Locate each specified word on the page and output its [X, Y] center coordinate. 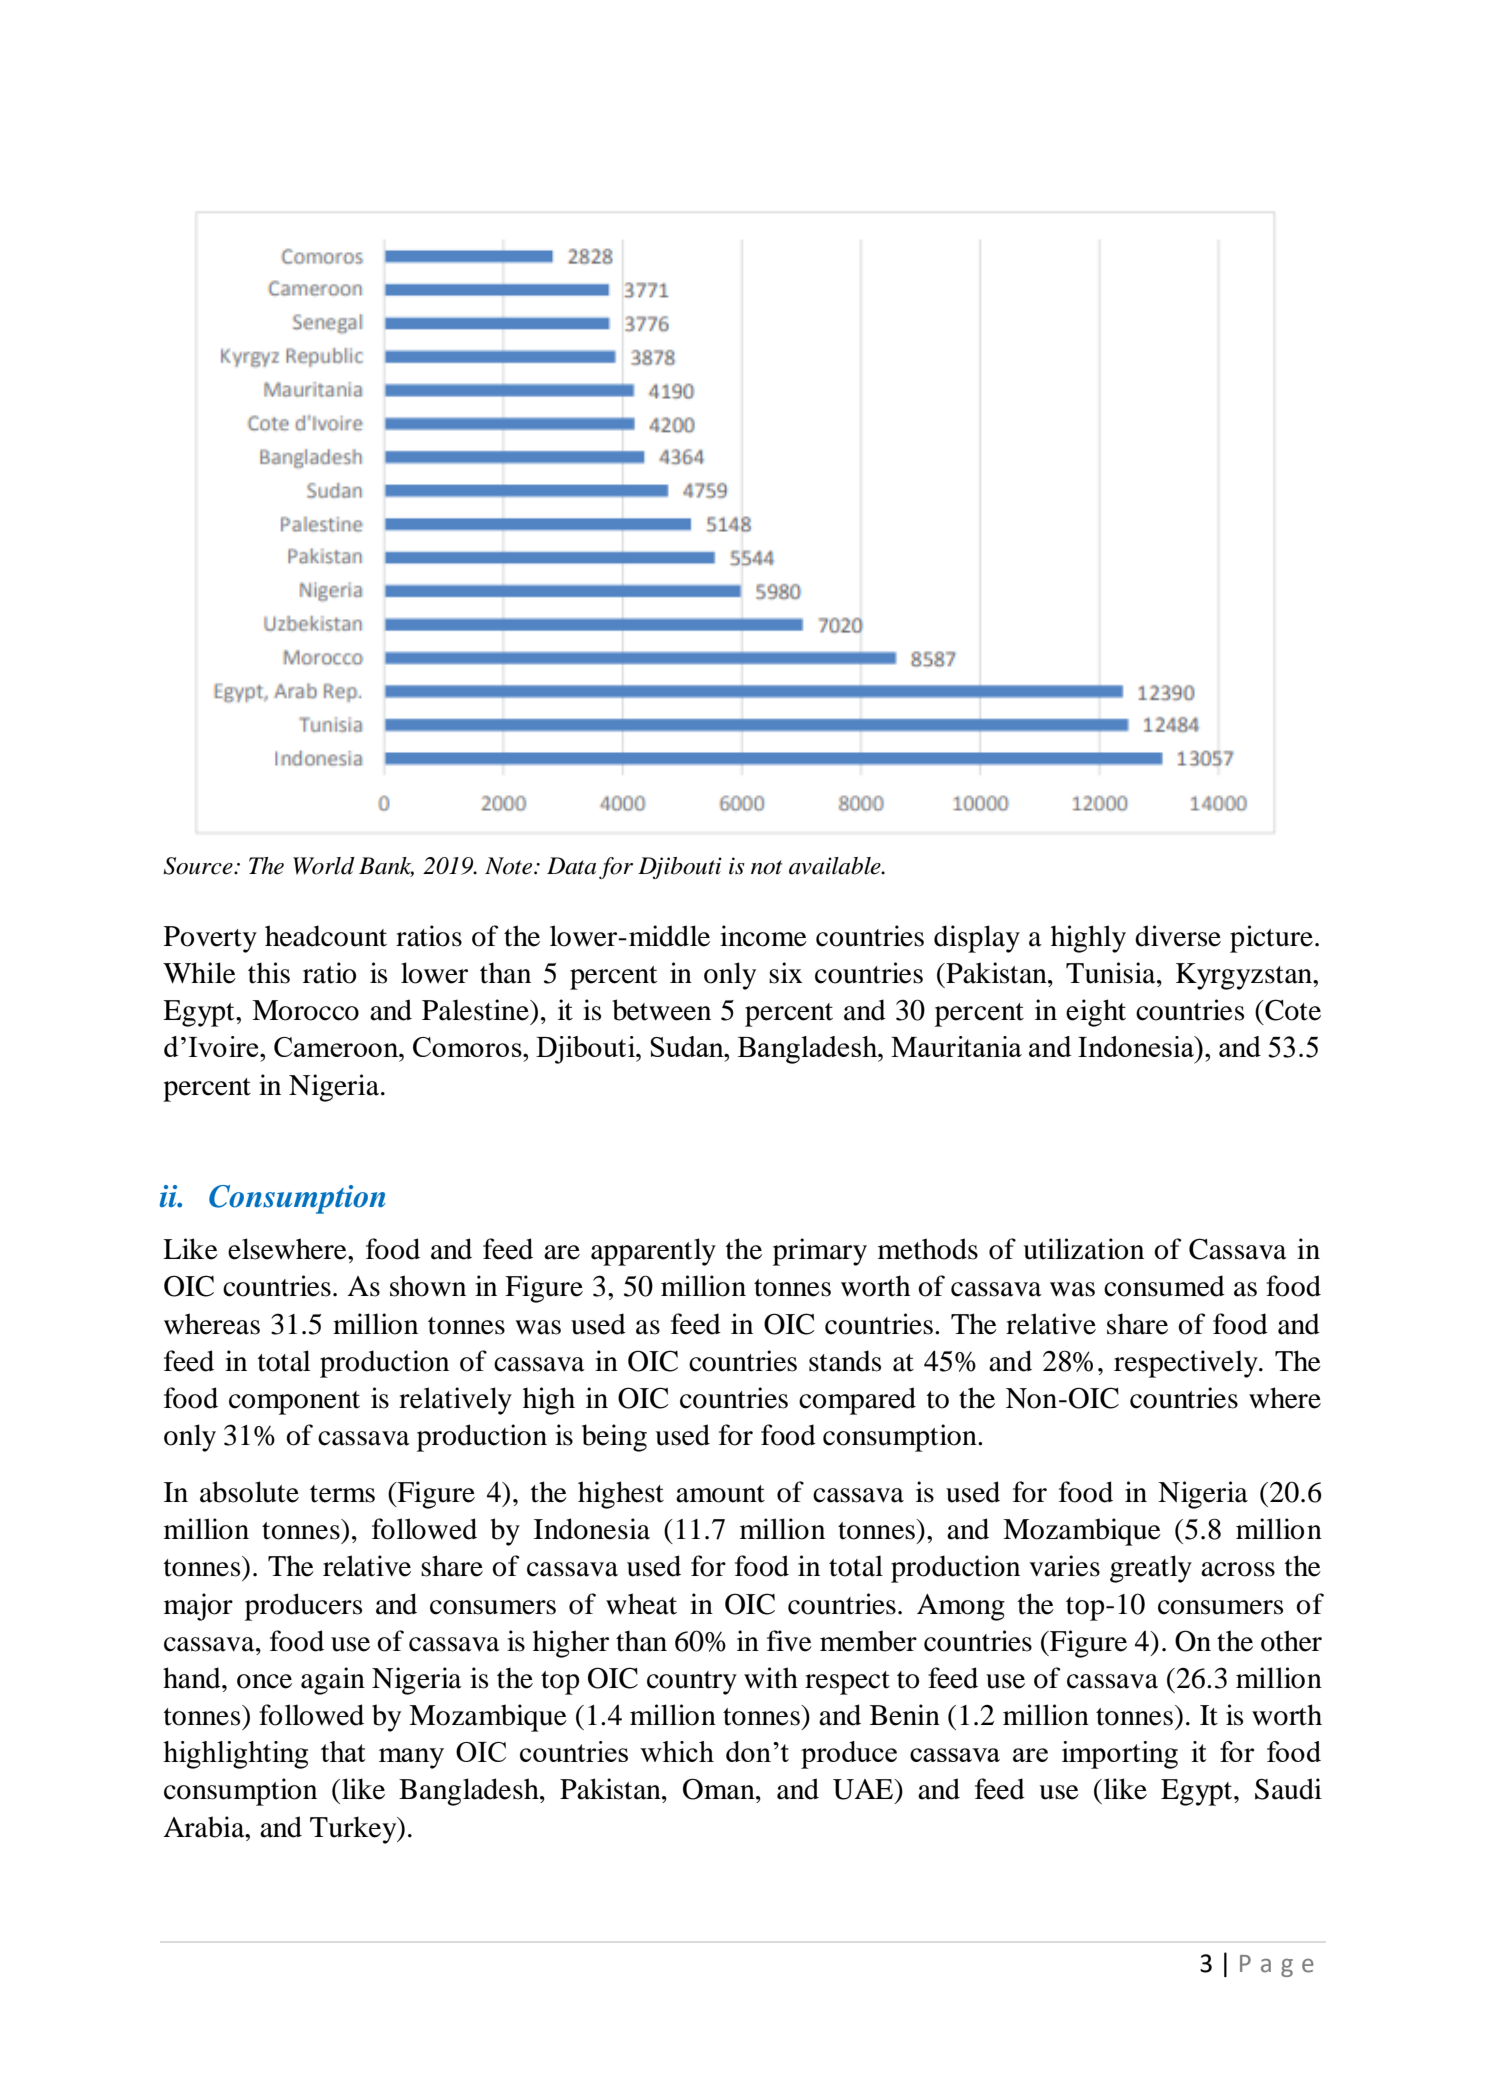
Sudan [688, 1046]
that [343, 1751]
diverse [1178, 936]
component [294, 1403]
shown [428, 1286]
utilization [1083, 1249]
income [763, 936]
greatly [1151, 1569]
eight [1096, 1013]
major [198, 1607]
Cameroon [337, 1047]
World [324, 866]
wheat [641, 1604]
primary [820, 1252]
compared [857, 1401]
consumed [1164, 1286]
